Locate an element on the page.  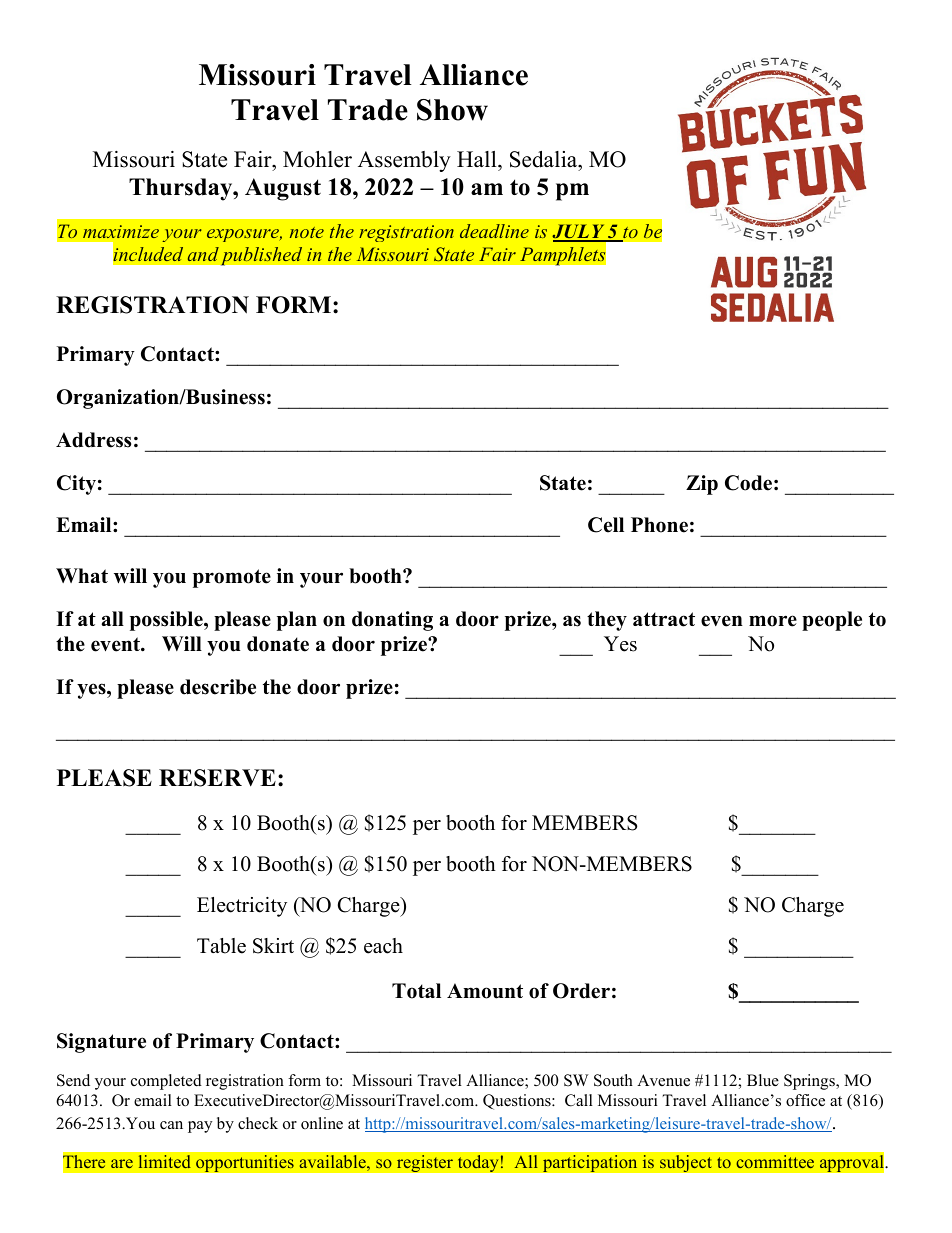
maximize is located at coordinates (121, 231).
